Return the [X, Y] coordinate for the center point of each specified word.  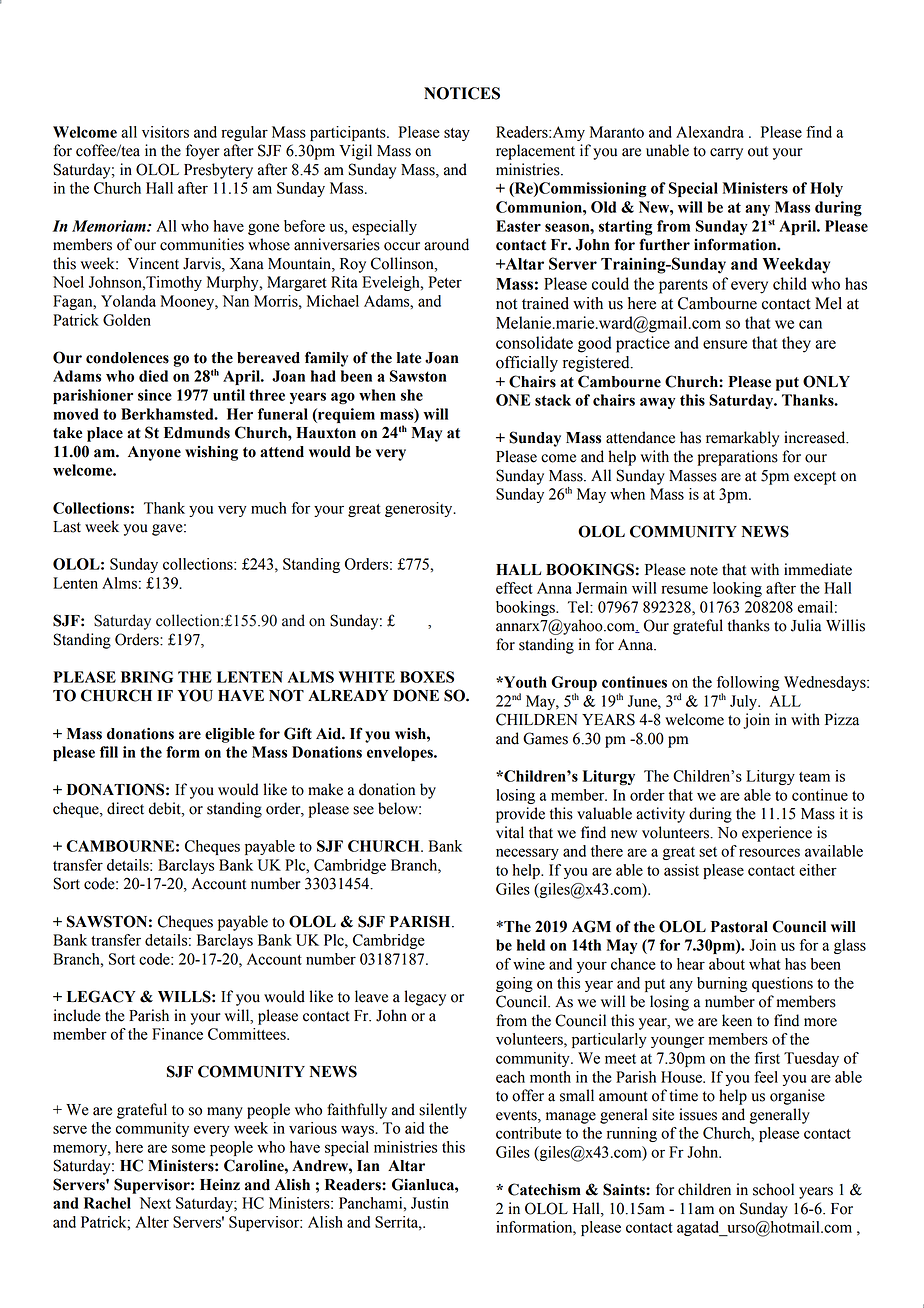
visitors [165, 132]
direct [125, 808]
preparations [737, 458]
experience [777, 834]
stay [457, 134]
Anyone [154, 453]
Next [155, 1203]
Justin [430, 1203]
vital [510, 832]
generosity [420, 509]
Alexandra [710, 132]
